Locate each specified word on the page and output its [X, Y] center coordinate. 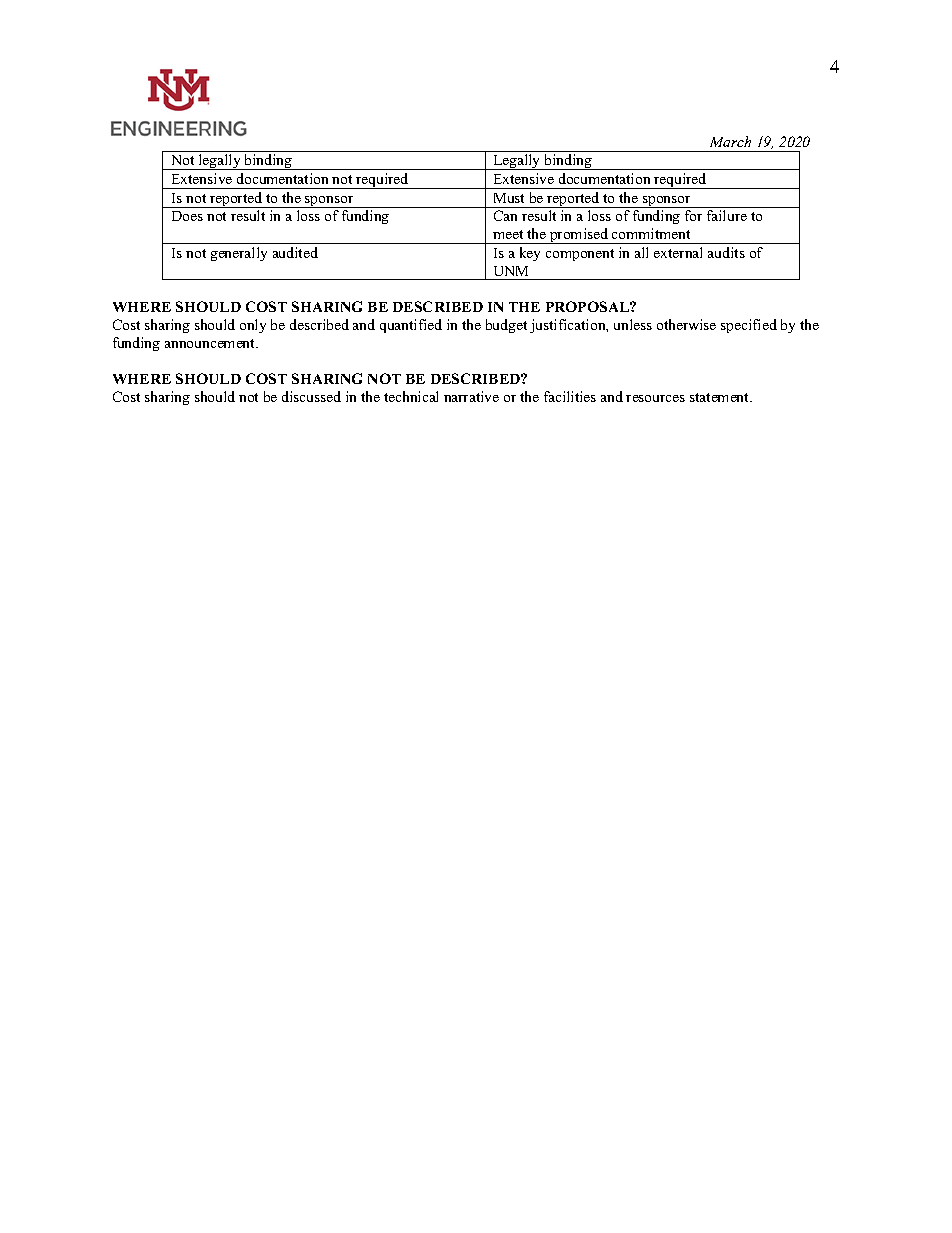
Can [505, 215]
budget [506, 326]
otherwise [686, 324]
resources [655, 398]
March [730, 141]
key [530, 254]
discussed [311, 396]
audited [295, 252]
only [253, 326]
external [678, 252]
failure [727, 215]
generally [239, 254]
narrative [471, 396]
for [693, 215]
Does [187, 216]
